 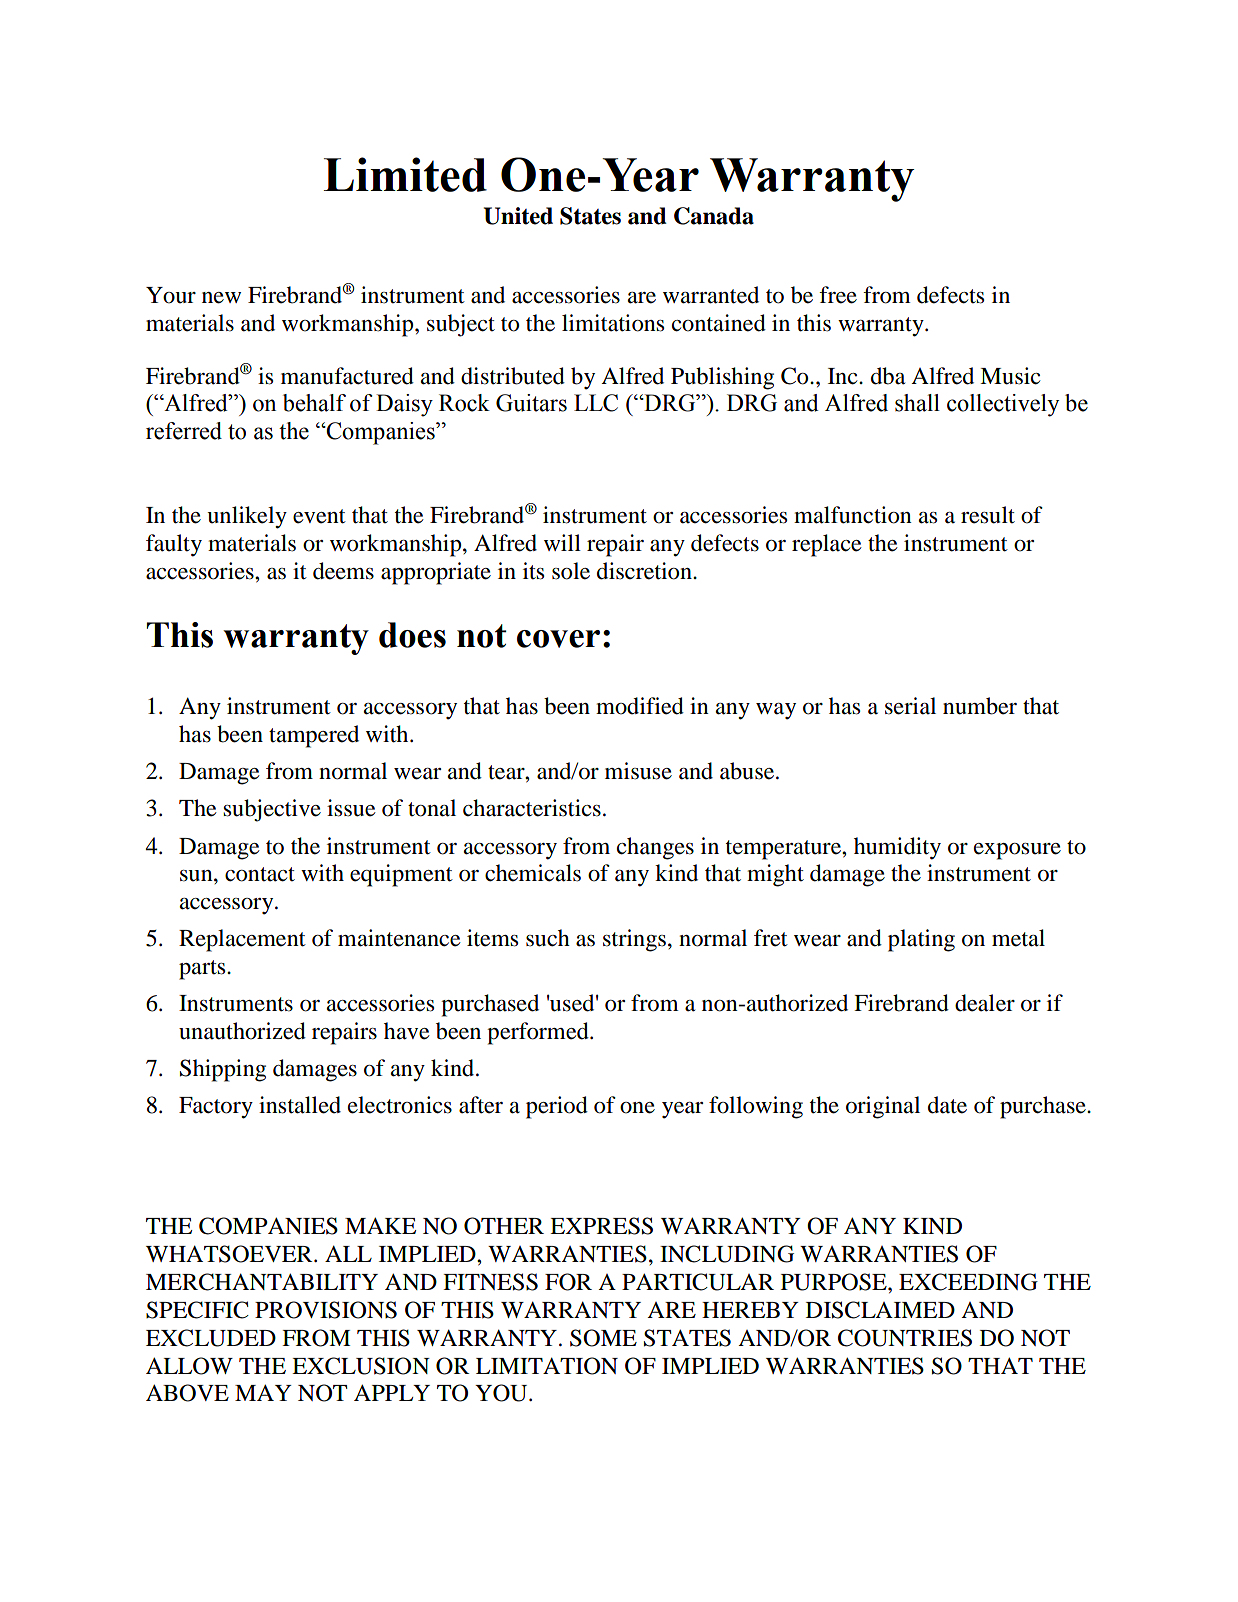 What do you see at coordinates (314, 736) in the image?
I see `tampered` at bounding box center [314, 736].
